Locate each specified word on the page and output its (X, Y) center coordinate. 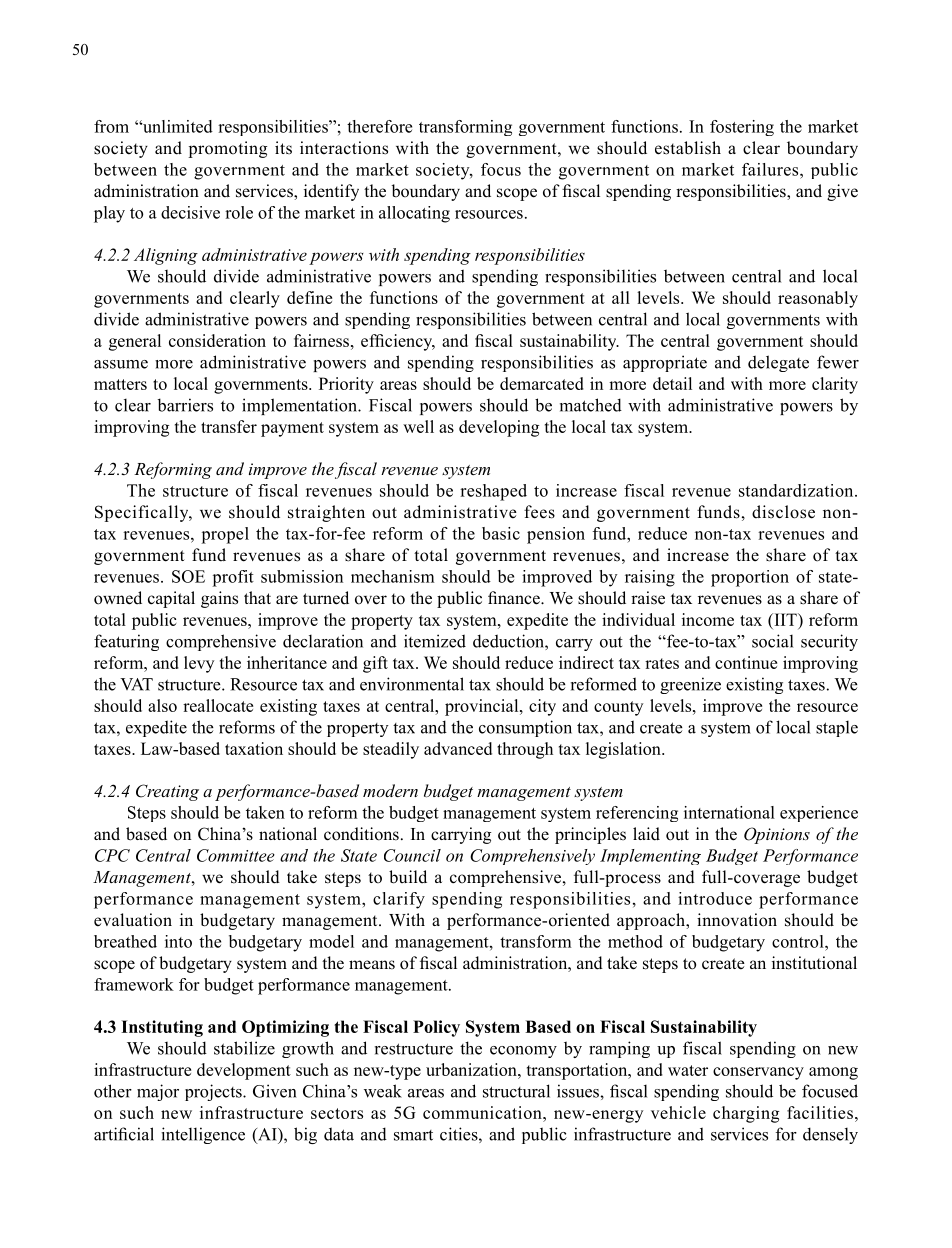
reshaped (493, 492)
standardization (797, 490)
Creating (167, 792)
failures (771, 169)
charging (746, 1114)
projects (214, 1092)
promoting (227, 149)
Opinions (777, 835)
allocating (414, 214)
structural (516, 1091)
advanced (458, 748)
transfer (229, 426)
